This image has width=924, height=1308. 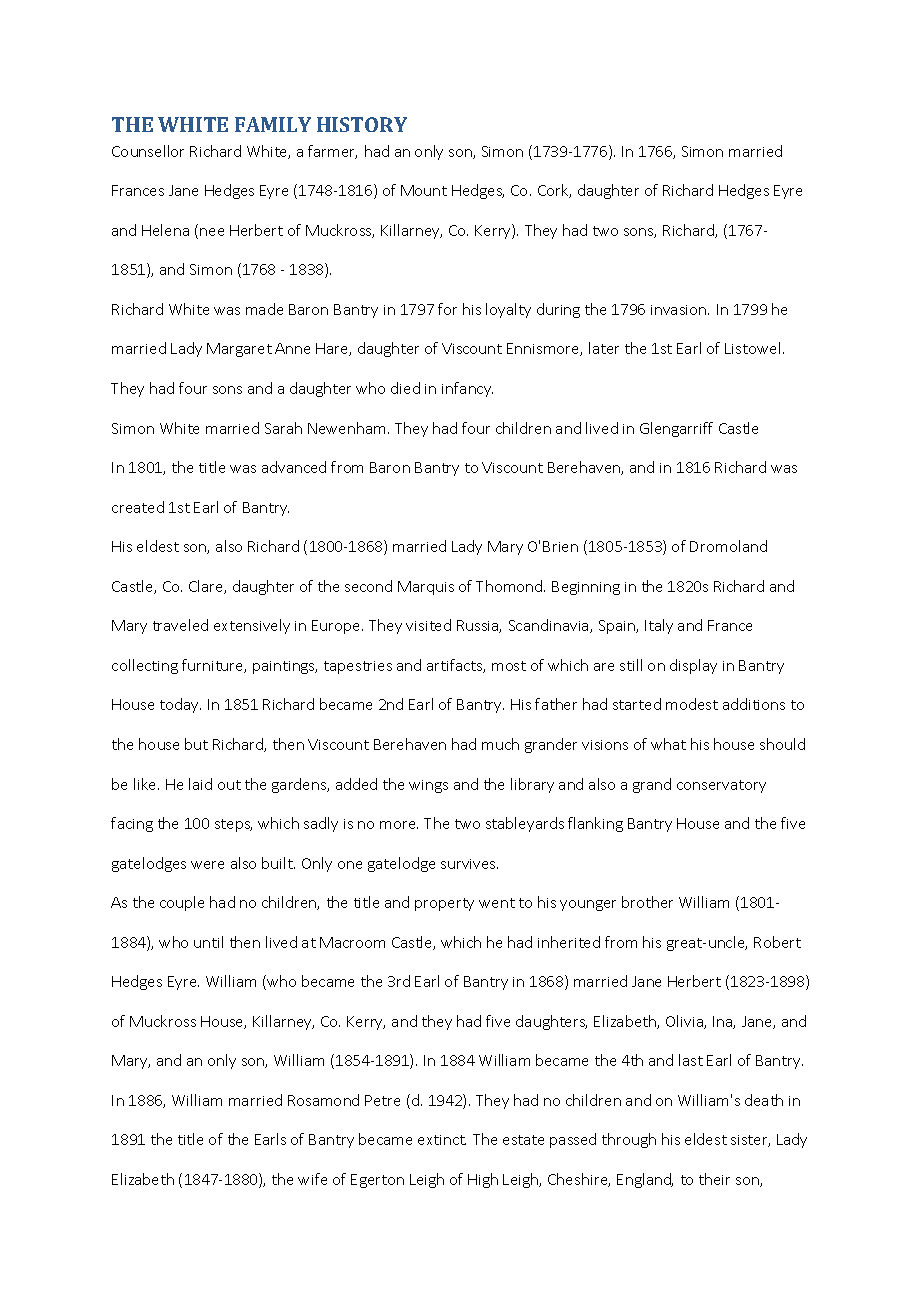 What do you see at coordinates (312, 1179) in the image?
I see `wife` at bounding box center [312, 1179].
